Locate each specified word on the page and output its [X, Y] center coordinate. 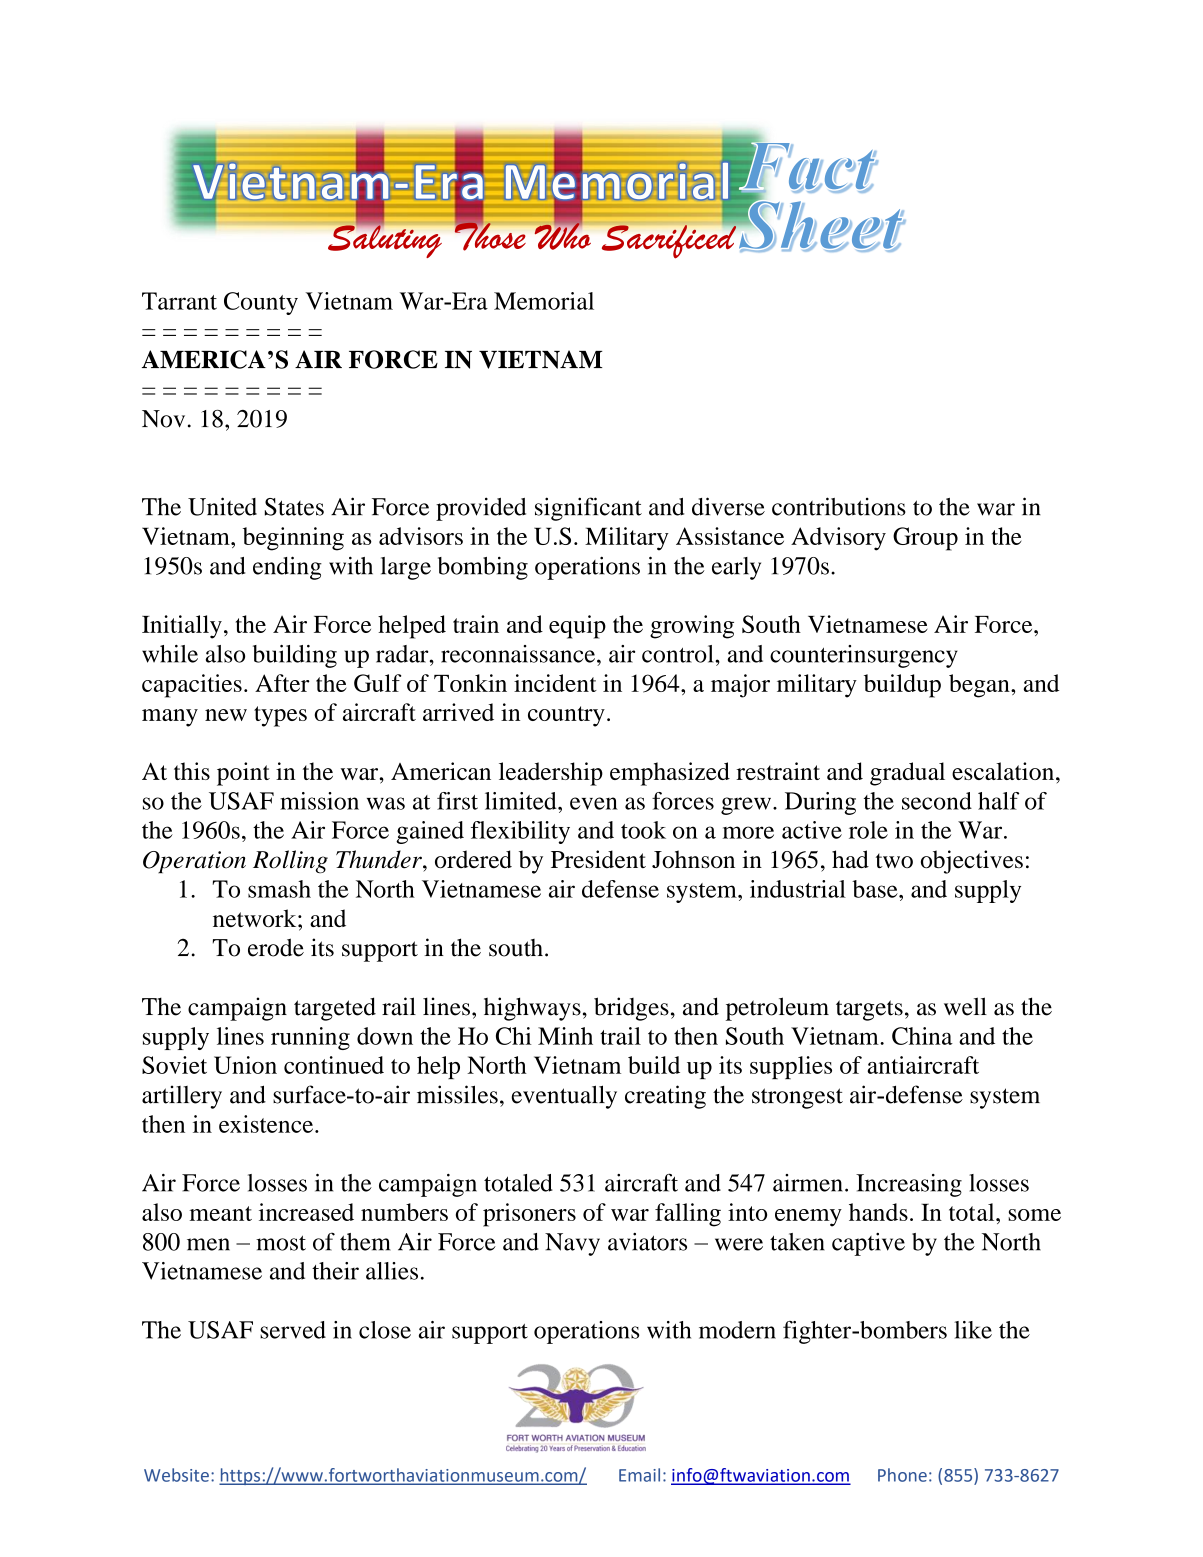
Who [562, 235]
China [922, 1036]
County [261, 303]
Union [245, 1065]
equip [577, 627]
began [980, 686]
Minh [565, 1036]
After [282, 683]
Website [176, 1475]
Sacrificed [669, 240]
